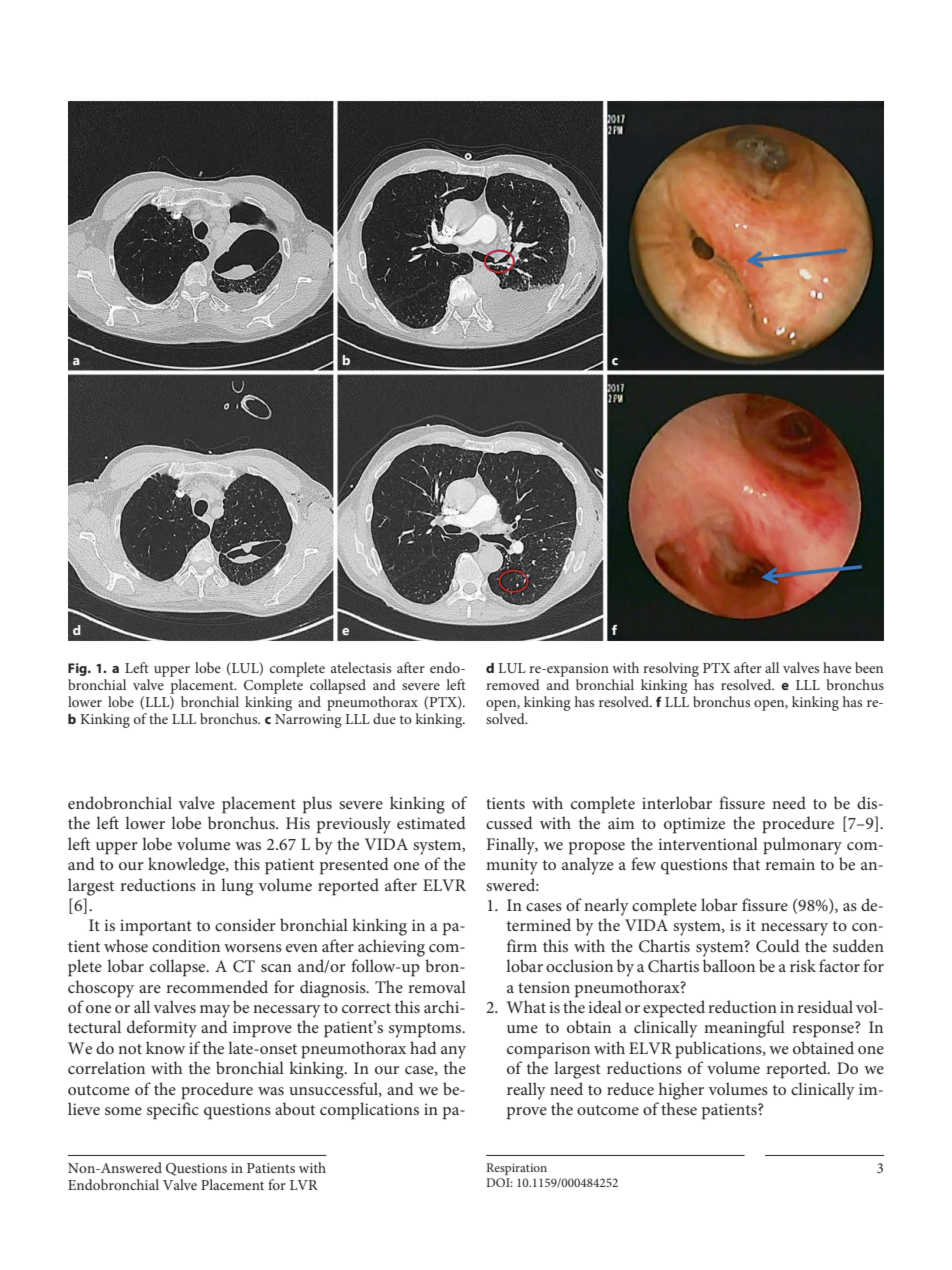 The width and height of the page is (952, 1270). What do you see at coordinates (778, 946) in the page?
I see `Could` at bounding box center [778, 946].
